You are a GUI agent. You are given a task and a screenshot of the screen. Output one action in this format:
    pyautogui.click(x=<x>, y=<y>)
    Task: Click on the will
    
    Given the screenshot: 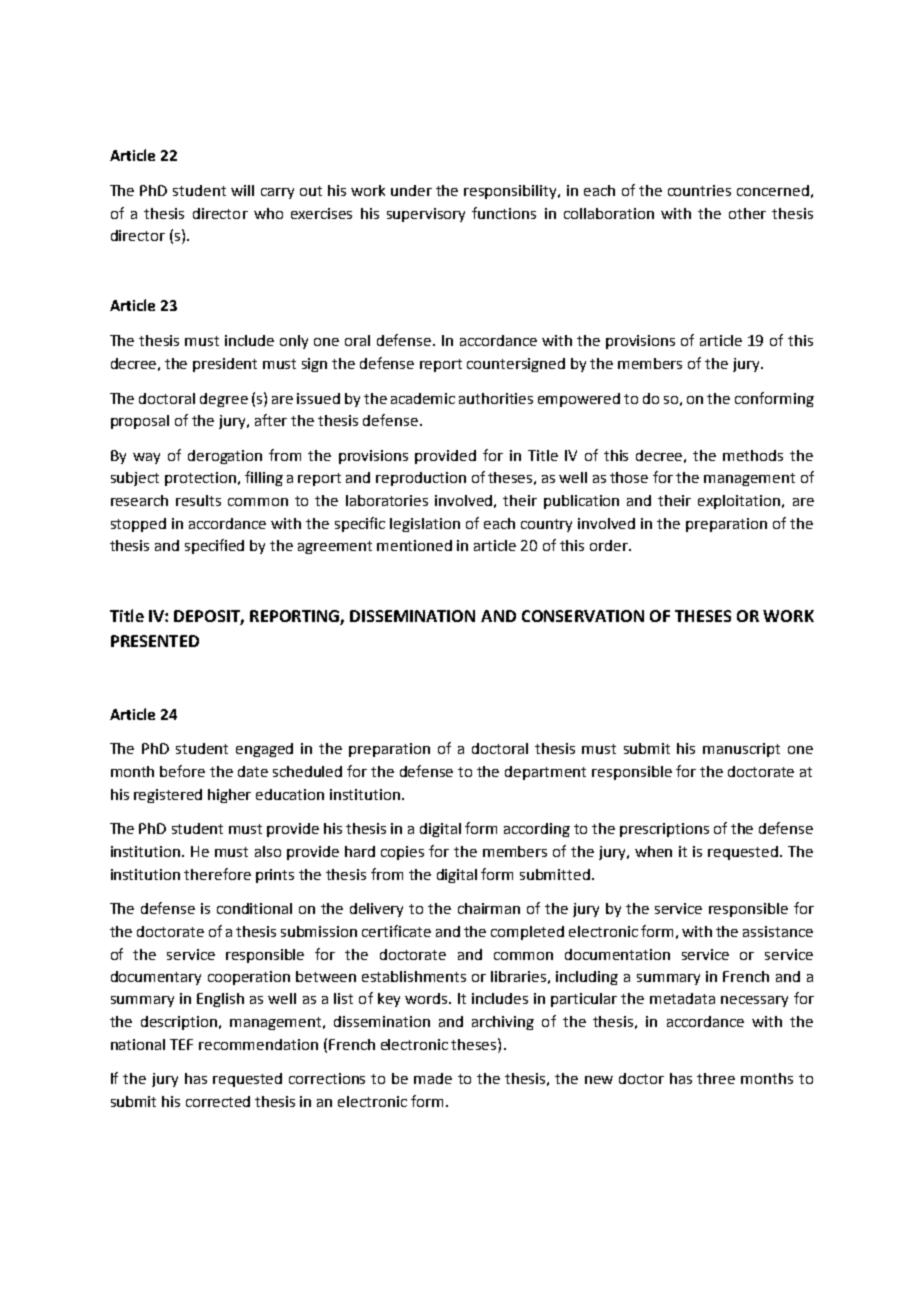 What is the action you would take?
    pyautogui.click(x=242, y=190)
